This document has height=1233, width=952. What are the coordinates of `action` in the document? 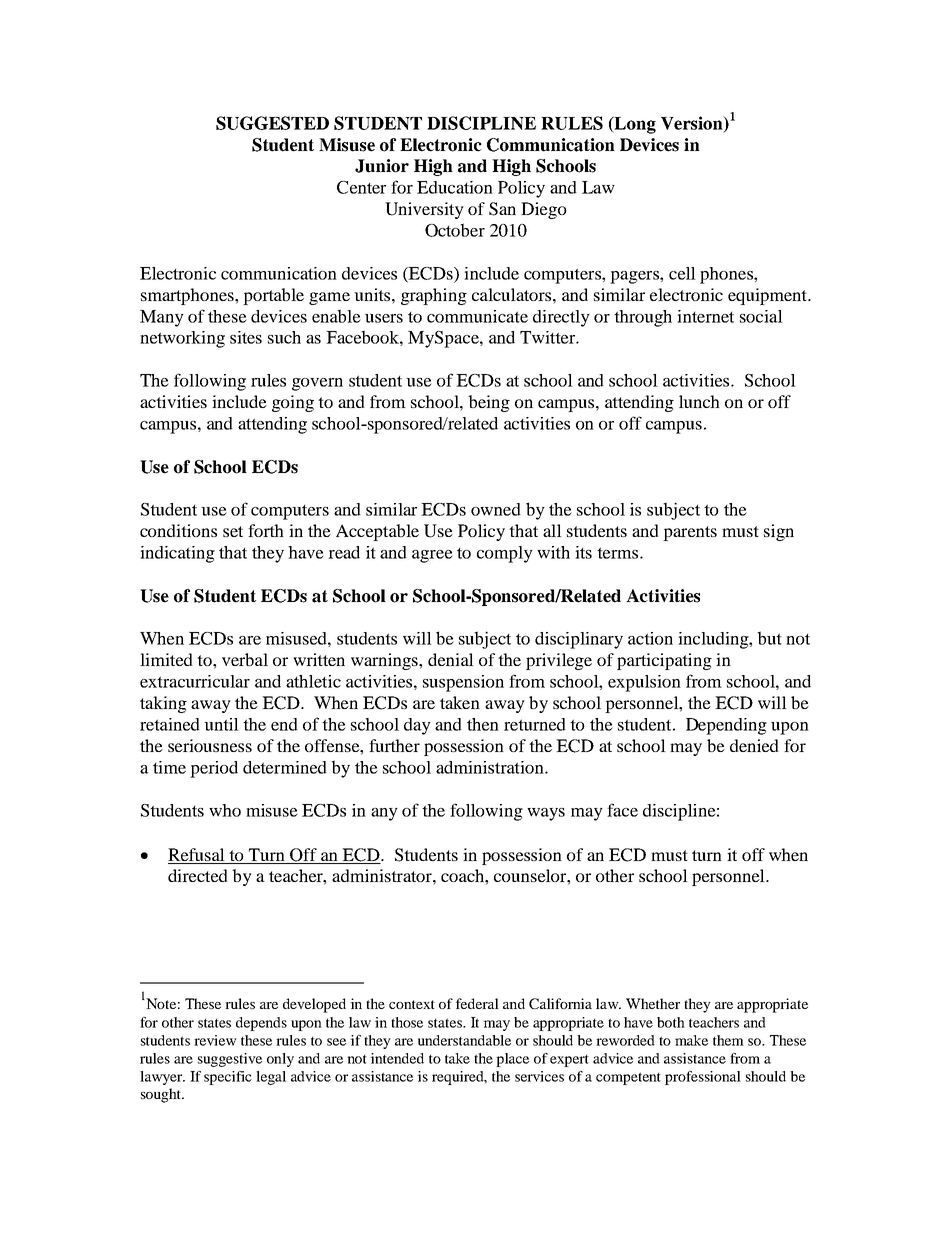 It's located at (650, 638).
